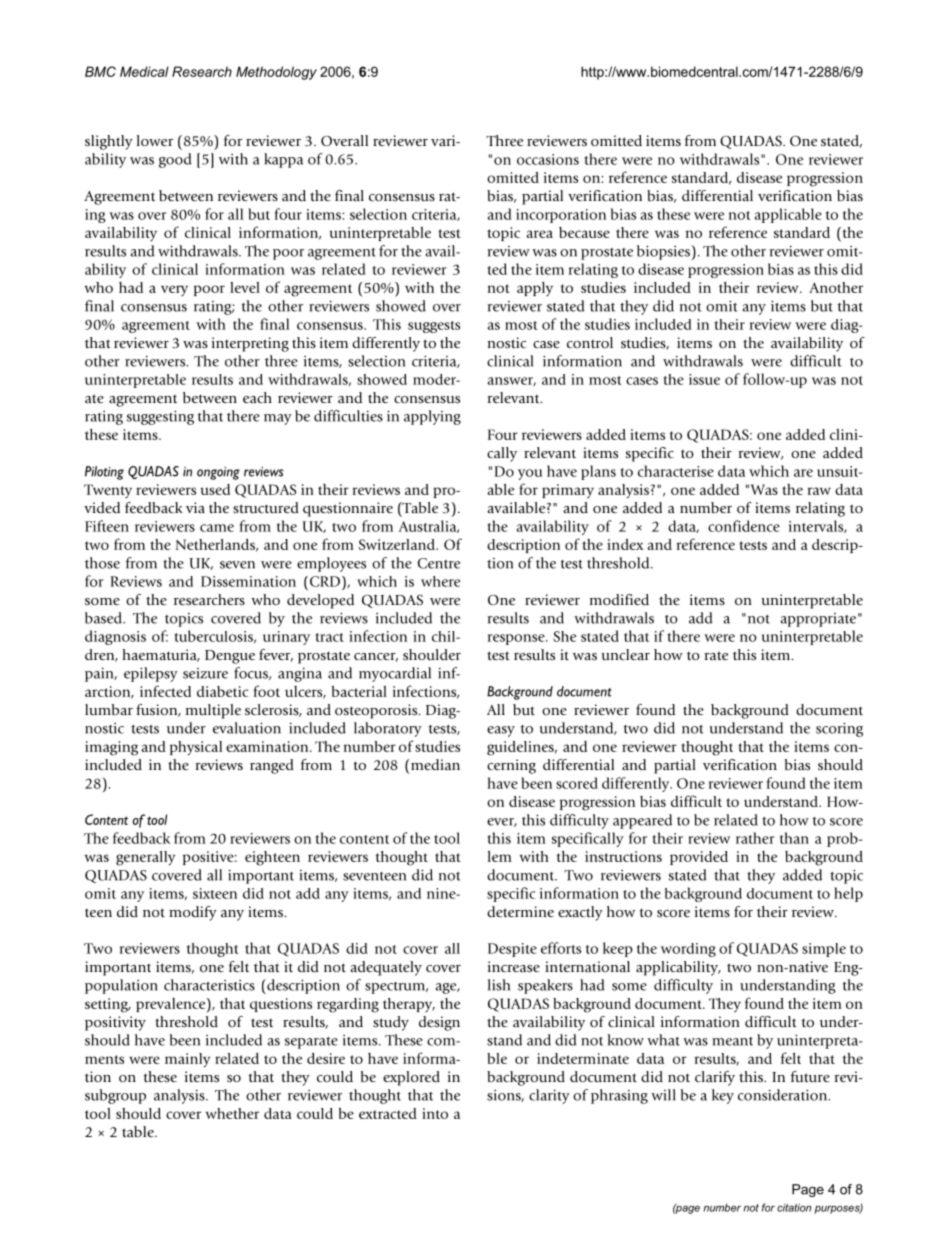 This screenshot has width=952, height=1237. Describe the element at coordinates (187, 1060) in the screenshot. I see `mainly` at that location.
